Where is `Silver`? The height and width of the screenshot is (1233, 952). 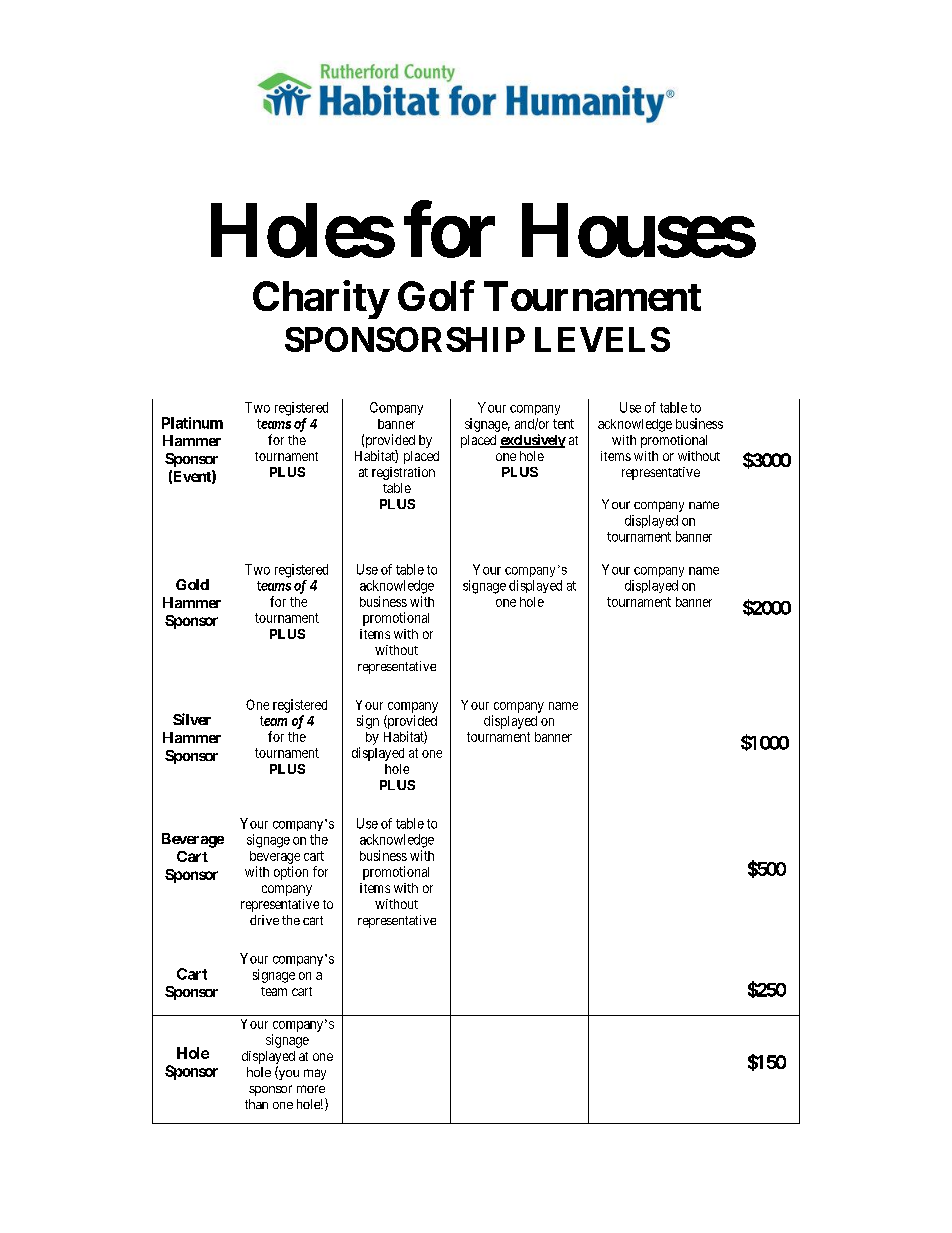
Silver is located at coordinates (192, 719).
